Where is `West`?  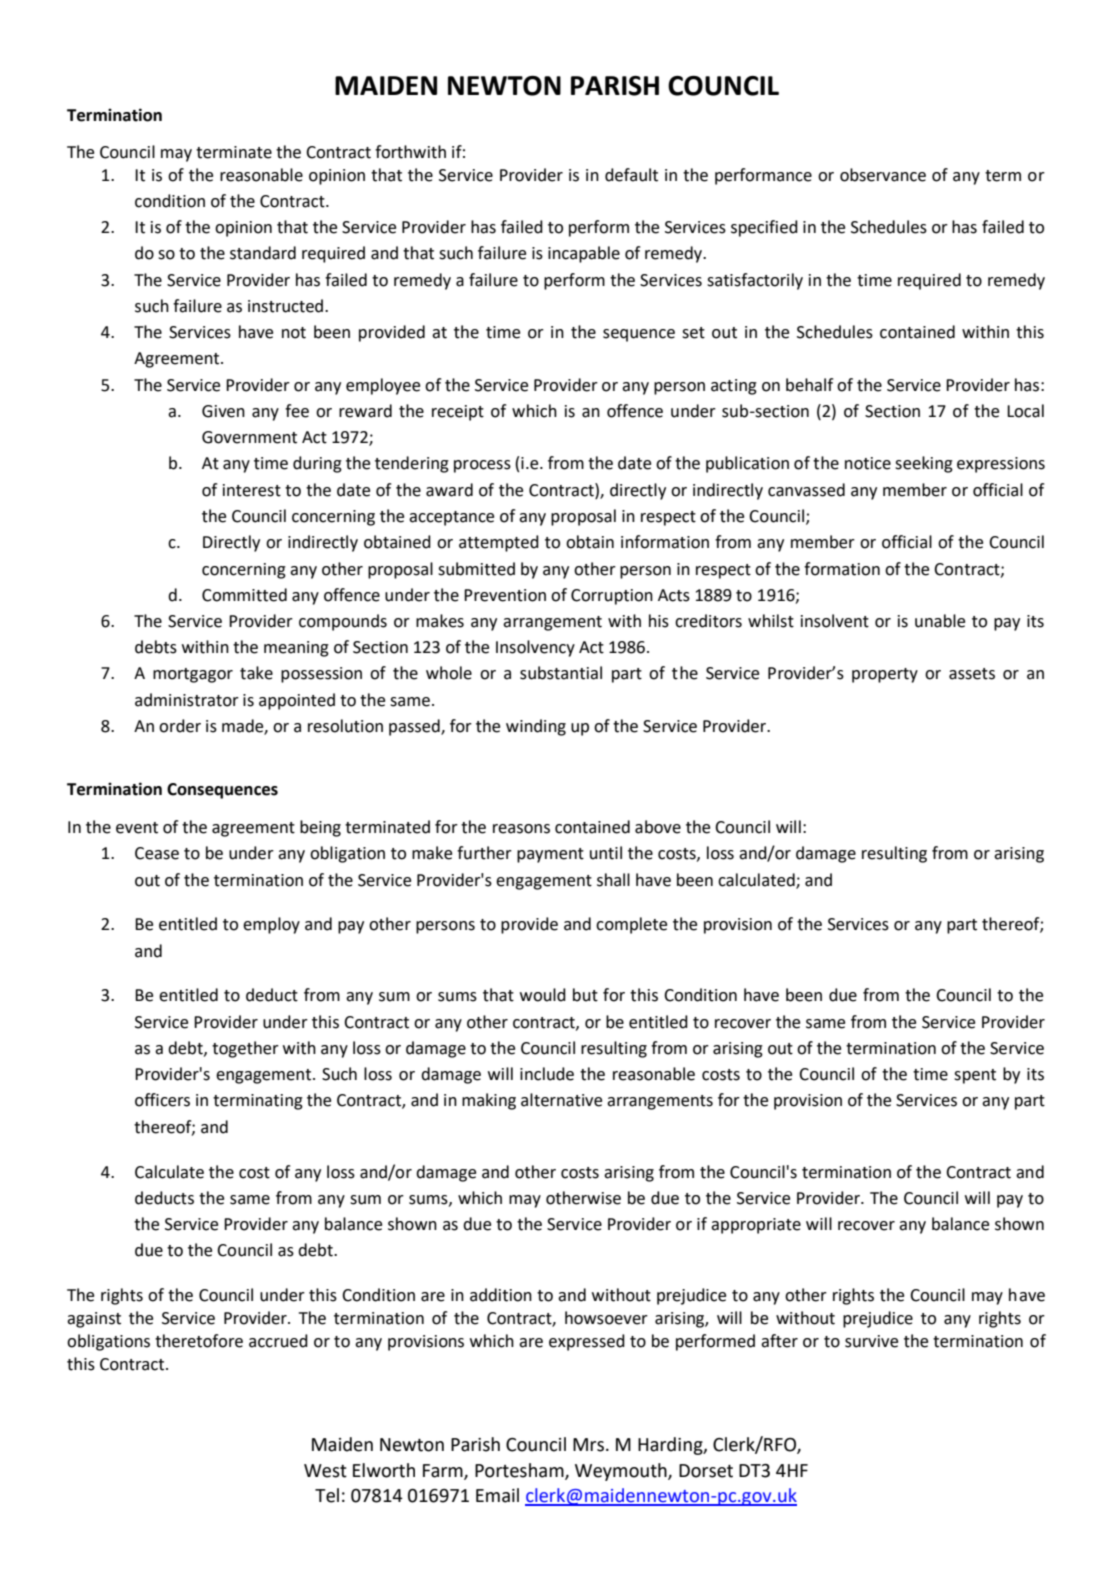 West is located at coordinates (325, 1471).
